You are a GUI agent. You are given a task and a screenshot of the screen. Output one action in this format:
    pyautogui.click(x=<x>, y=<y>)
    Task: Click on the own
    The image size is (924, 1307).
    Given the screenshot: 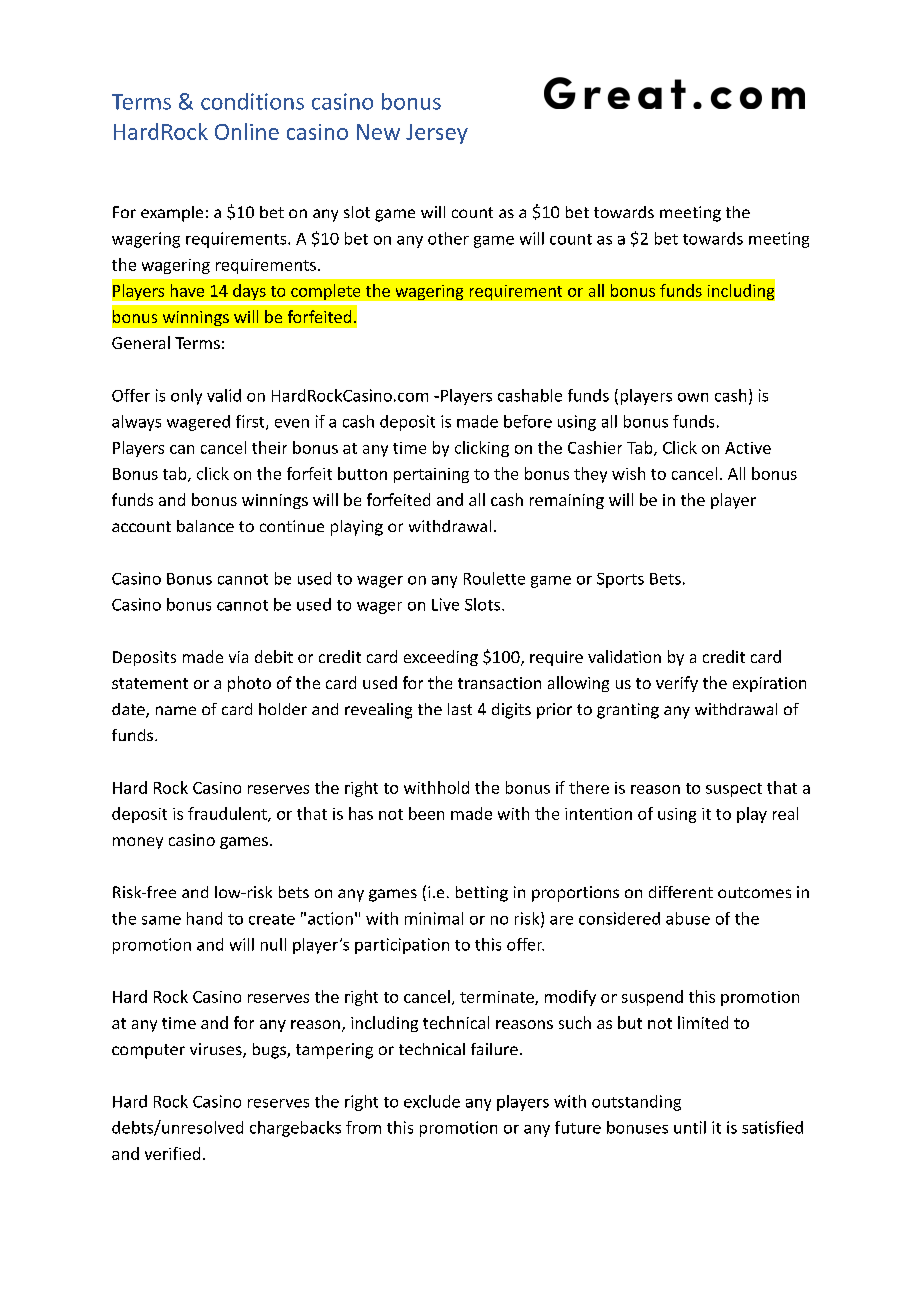 What is the action you would take?
    pyautogui.click(x=693, y=397)
